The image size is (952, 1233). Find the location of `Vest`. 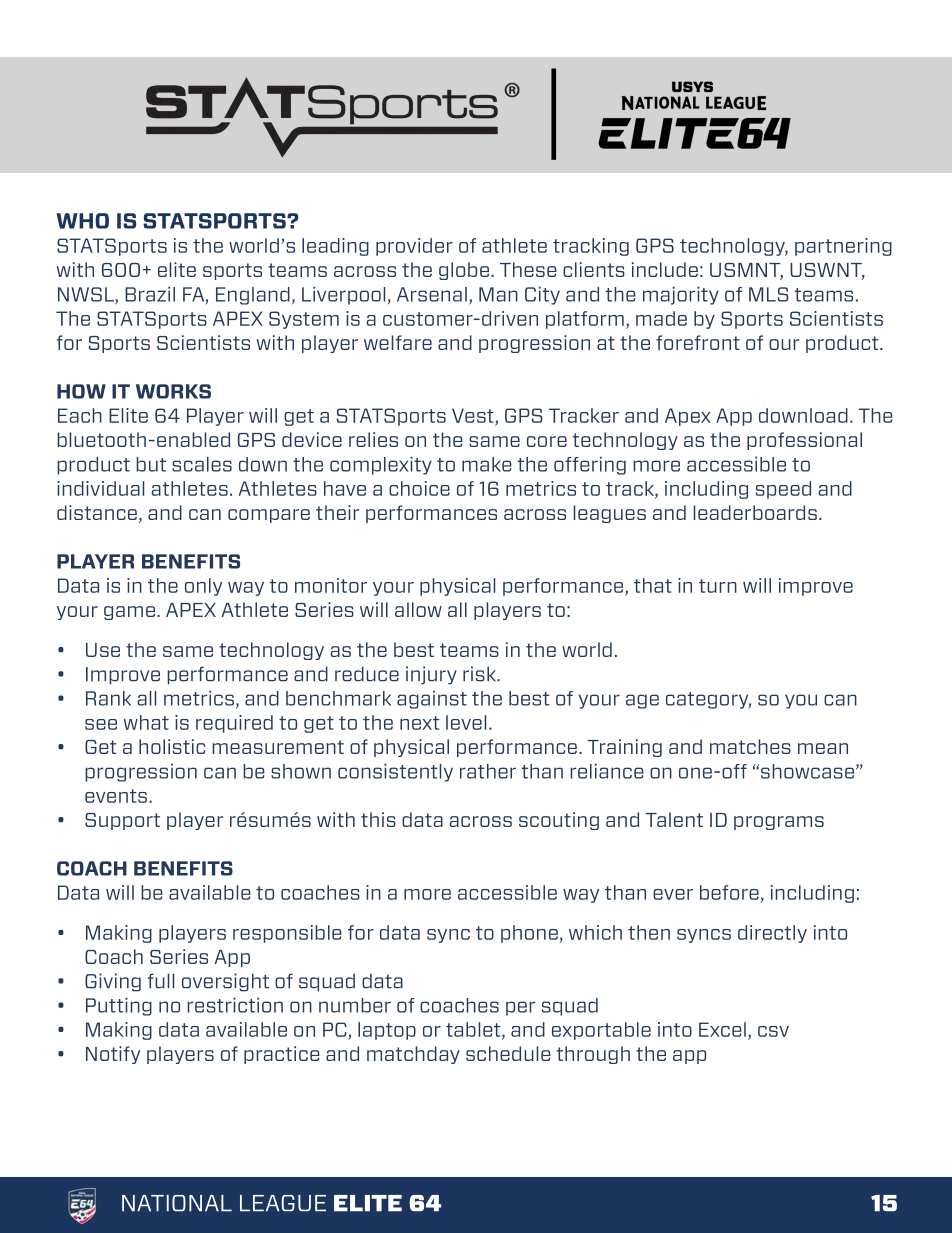

Vest is located at coordinates (473, 415).
